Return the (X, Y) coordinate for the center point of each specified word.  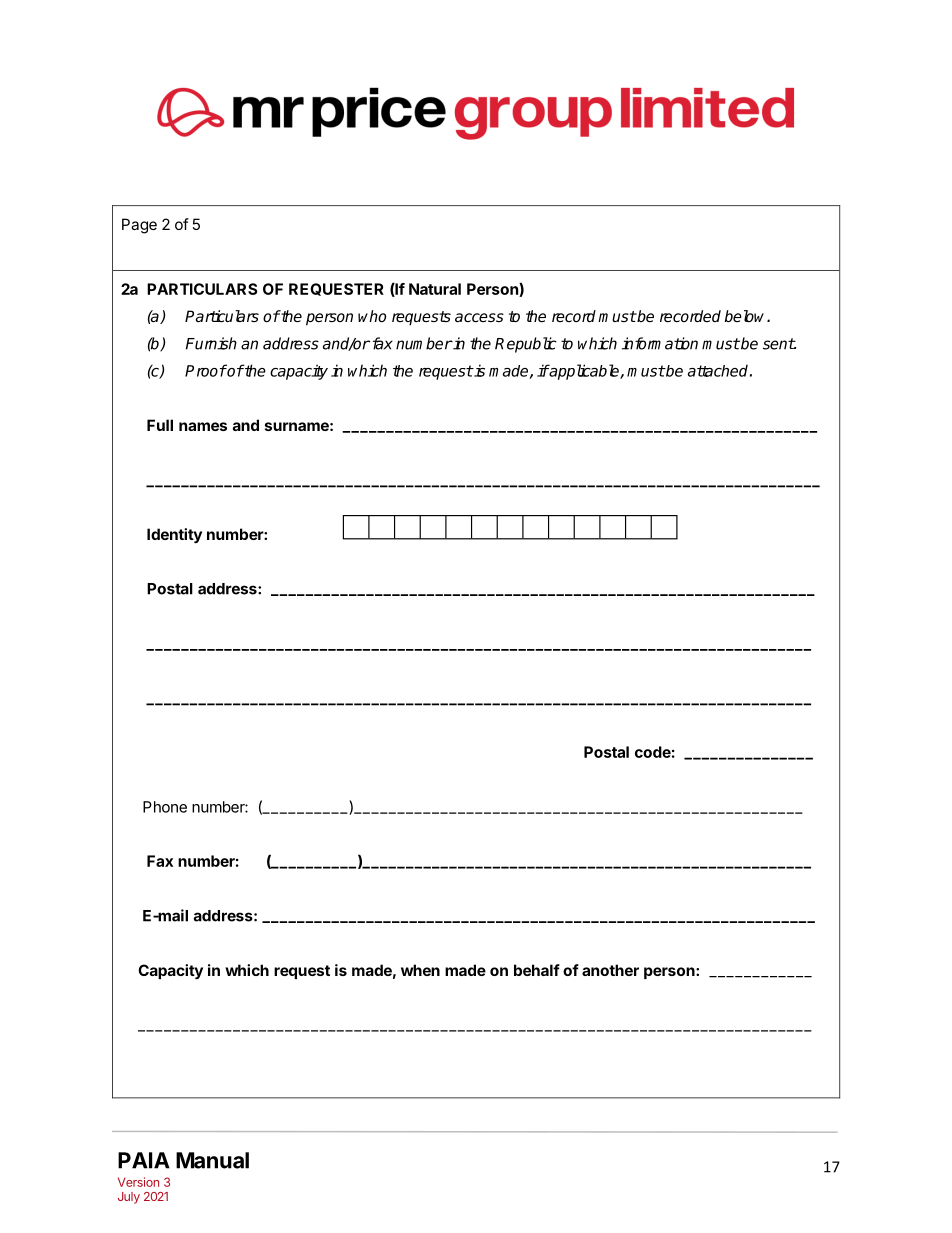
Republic (526, 345)
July (129, 1198)
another (610, 970)
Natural (435, 289)
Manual (212, 1160)
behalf (537, 970)
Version (138, 1182)
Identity (174, 535)
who (372, 316)
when (420, 970)
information (660, 343)
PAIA (144, 1160)
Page (139, 226)
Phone (165, 807)
